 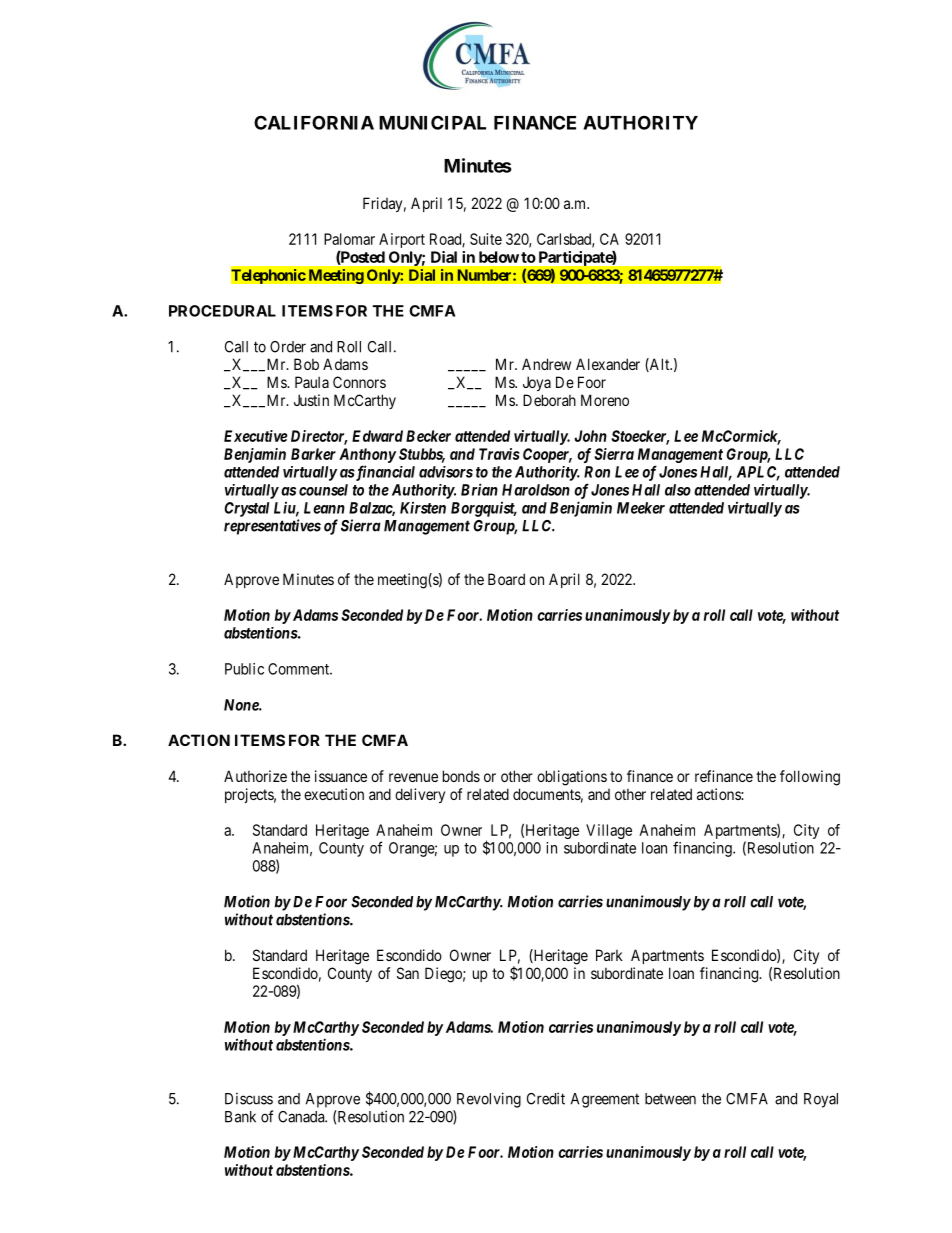 What do you see at coordinates (249, 1099) in the screenshot?
I see `Discuss` at bounding box center [249, 1099].
